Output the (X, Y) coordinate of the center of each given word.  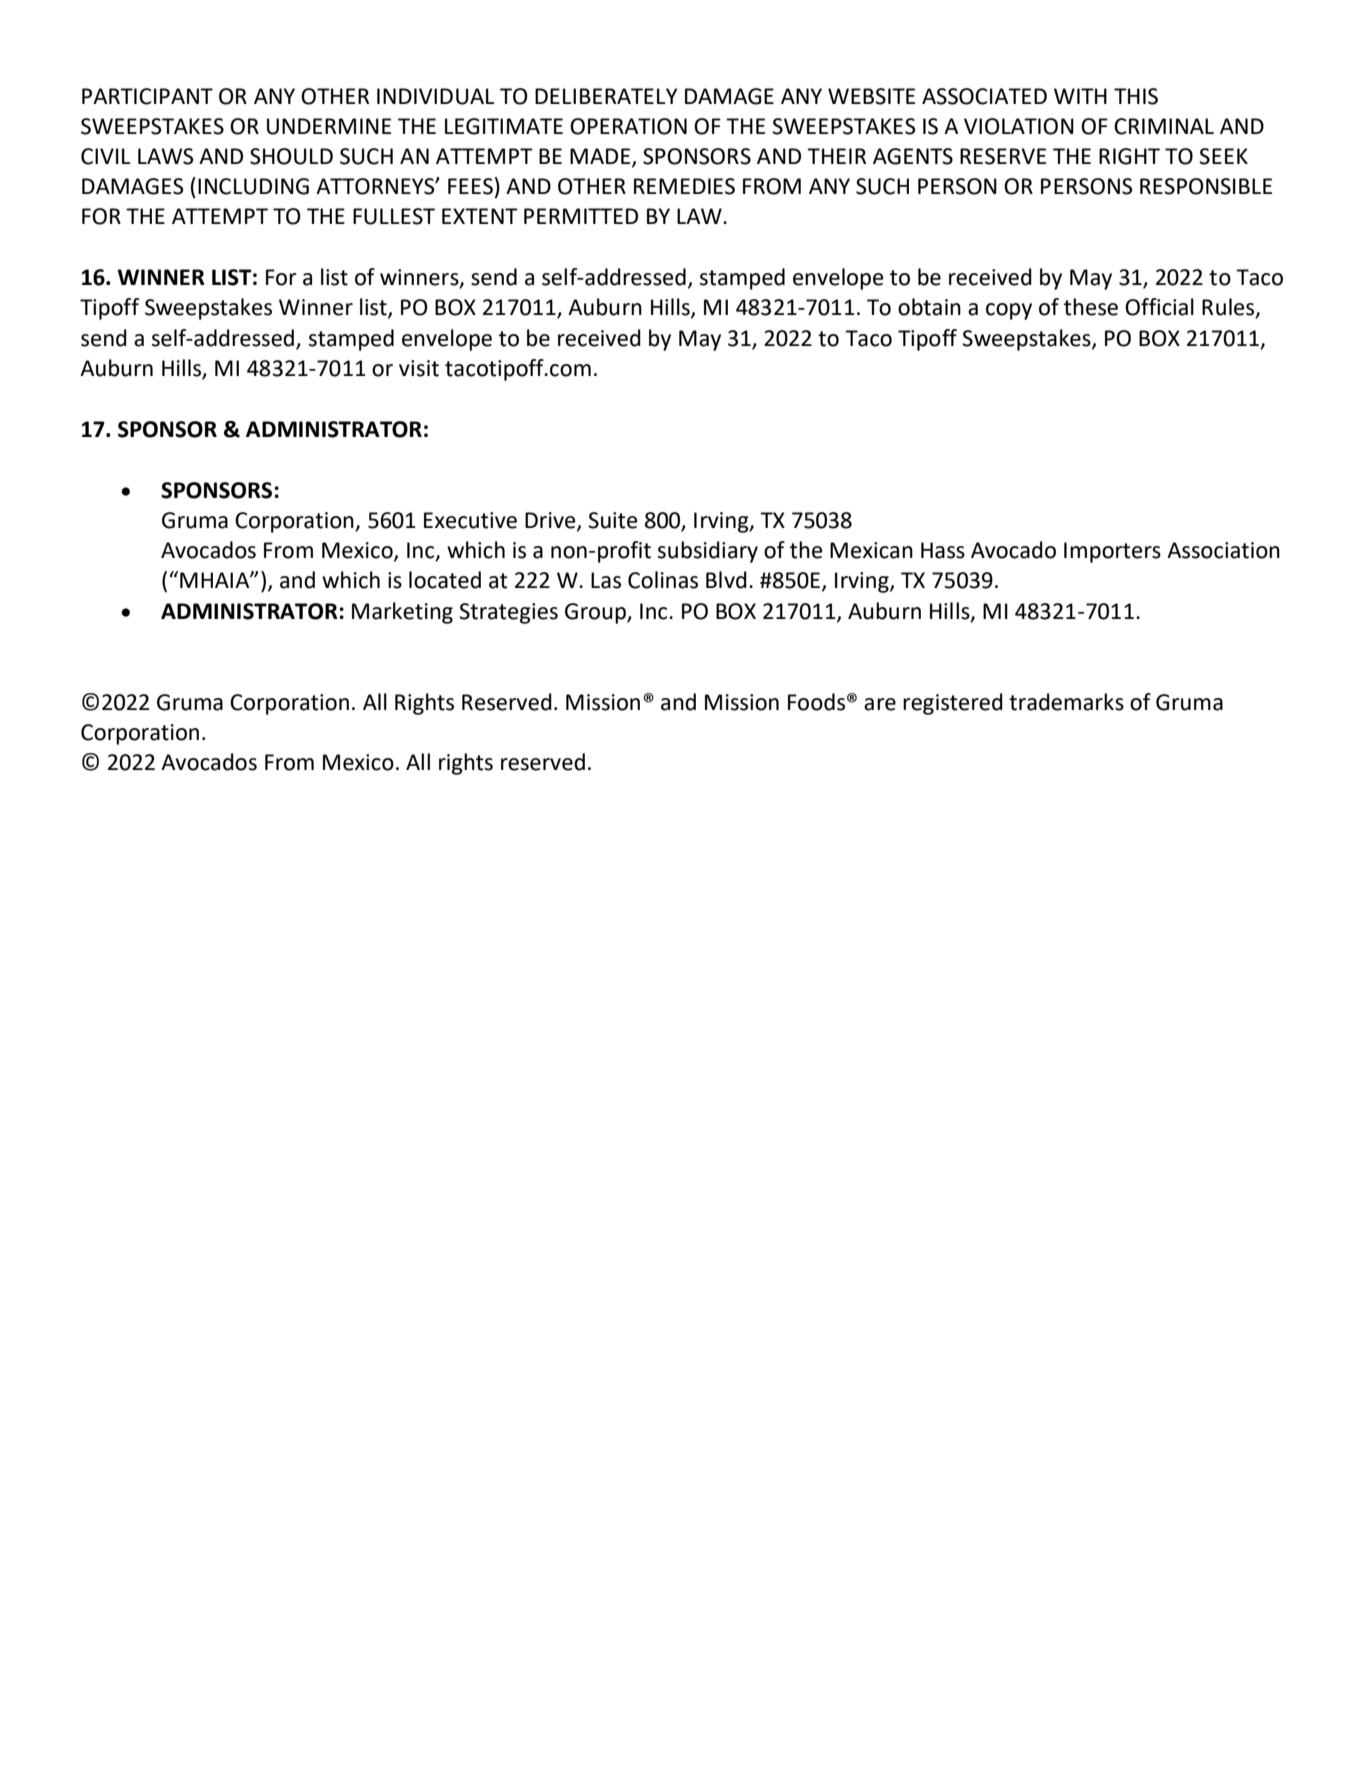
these (1091, 307)
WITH (1080, 96)
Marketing (402, 613)
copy (1009, 311)
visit (419, 368)
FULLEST (394, 216)
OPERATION (628, 126)
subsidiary (708, 552)
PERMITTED (581, 216)
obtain (929, 307)
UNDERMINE (329, 126)
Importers (1112, 552)
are (880, 704)
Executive (470, 520)
